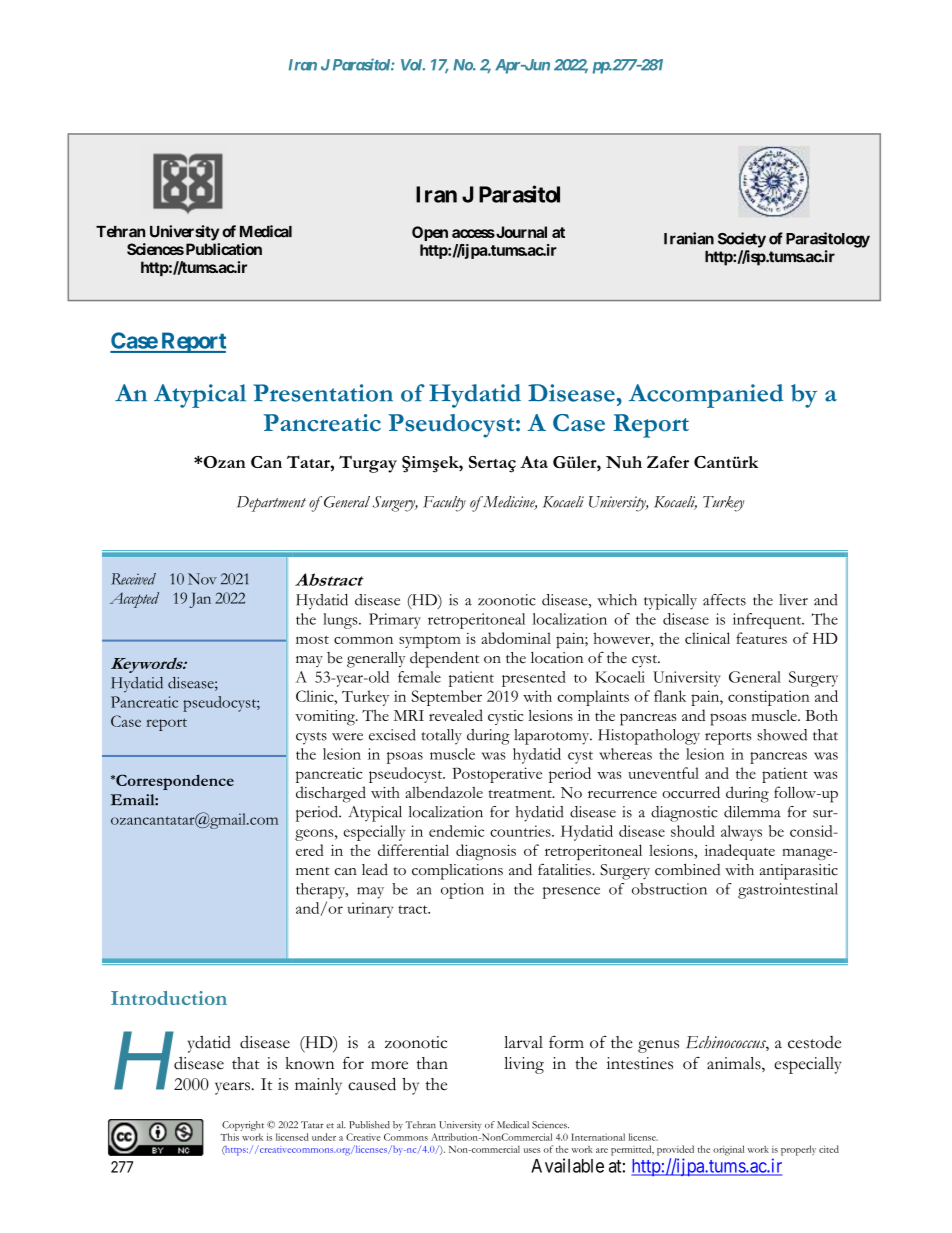 The width and height of the image is (952, 1233). Describe the element at coordinates (788, 891) in the image. I see `gastrointestinal` at that location.
